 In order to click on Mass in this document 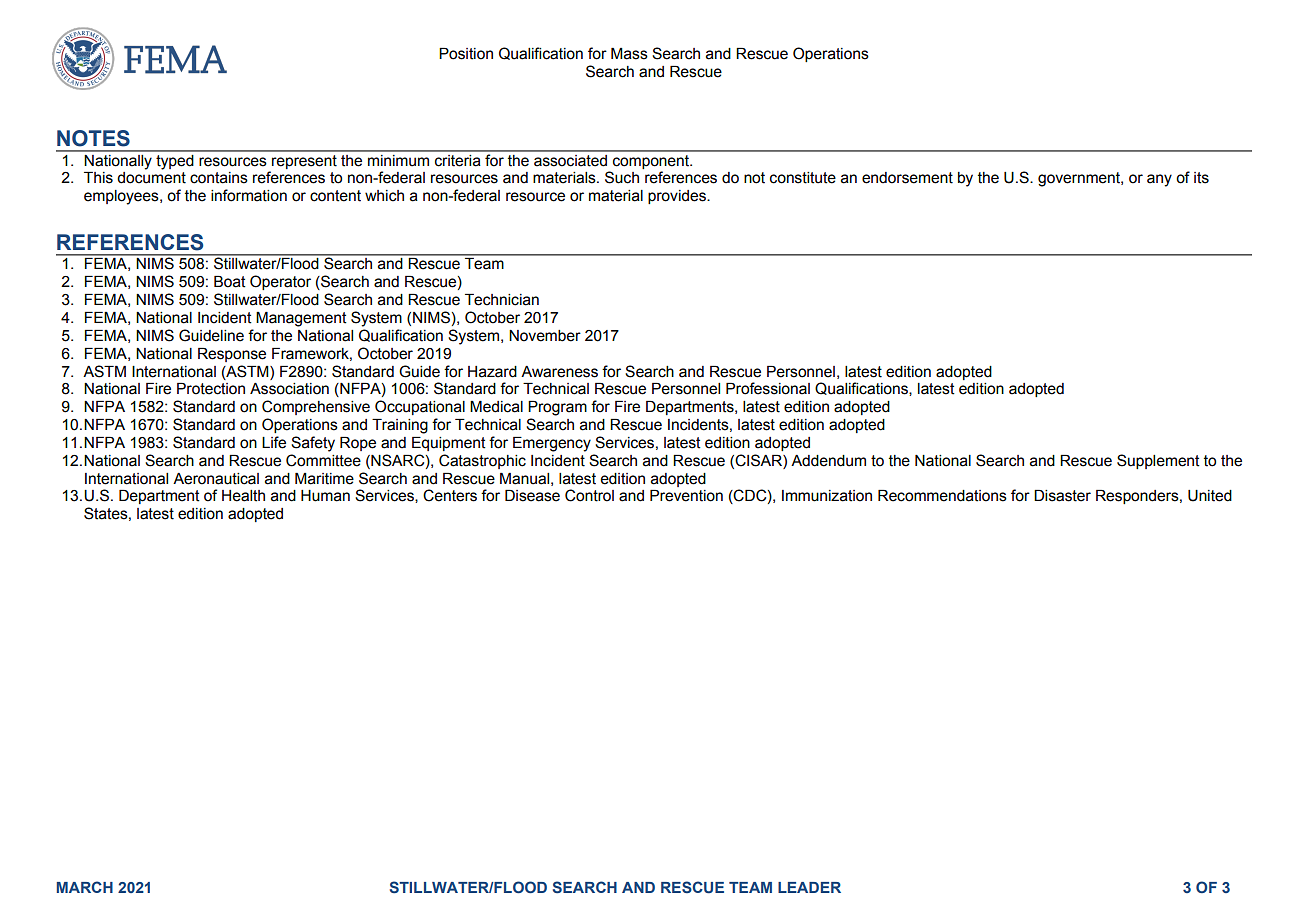, I will do `click(629, 54)`.
